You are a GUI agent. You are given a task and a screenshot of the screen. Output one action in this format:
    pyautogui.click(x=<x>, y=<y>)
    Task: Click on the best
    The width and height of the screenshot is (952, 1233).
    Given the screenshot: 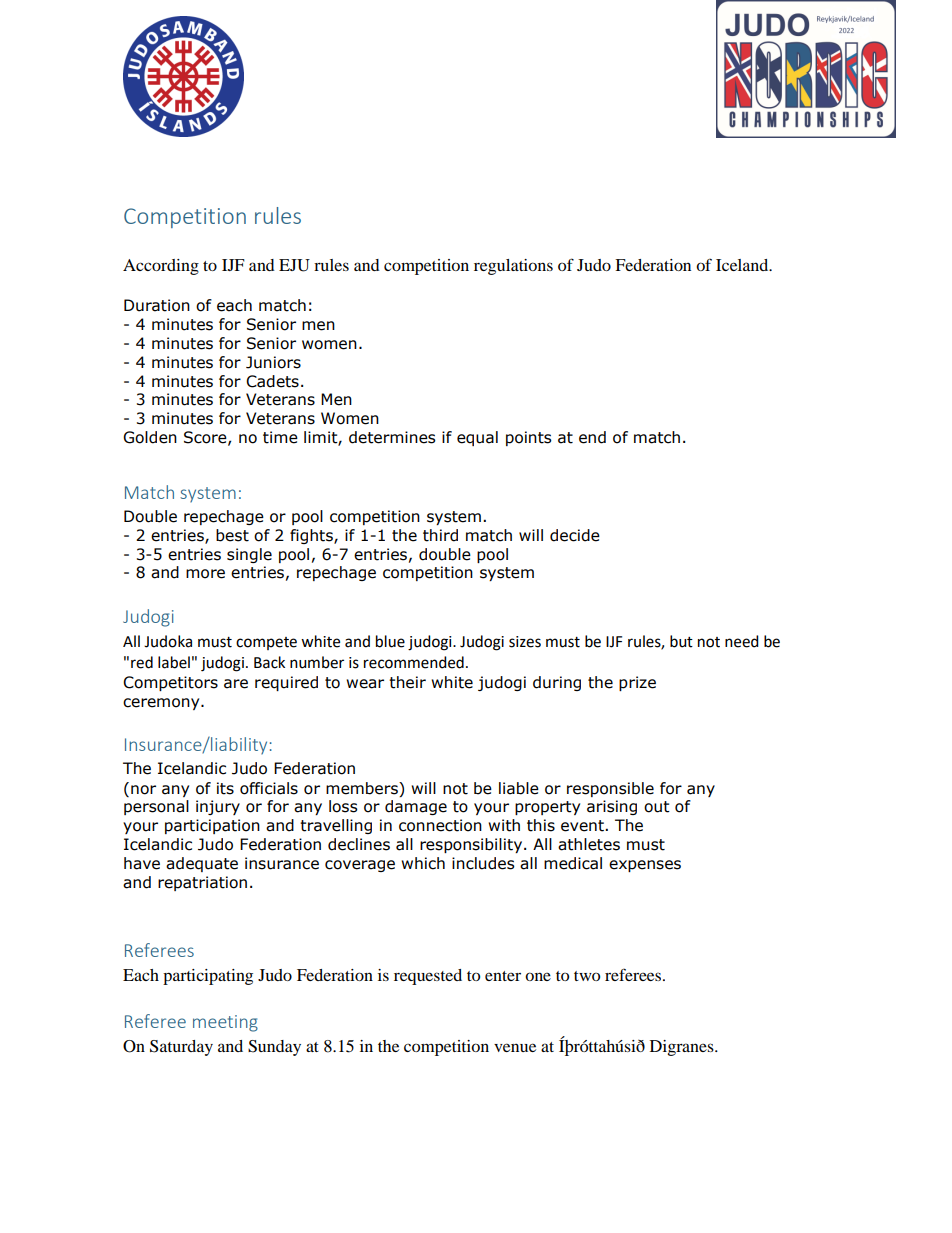 What is the action you would take?
    pyautogui.click(x=232, y=535)
